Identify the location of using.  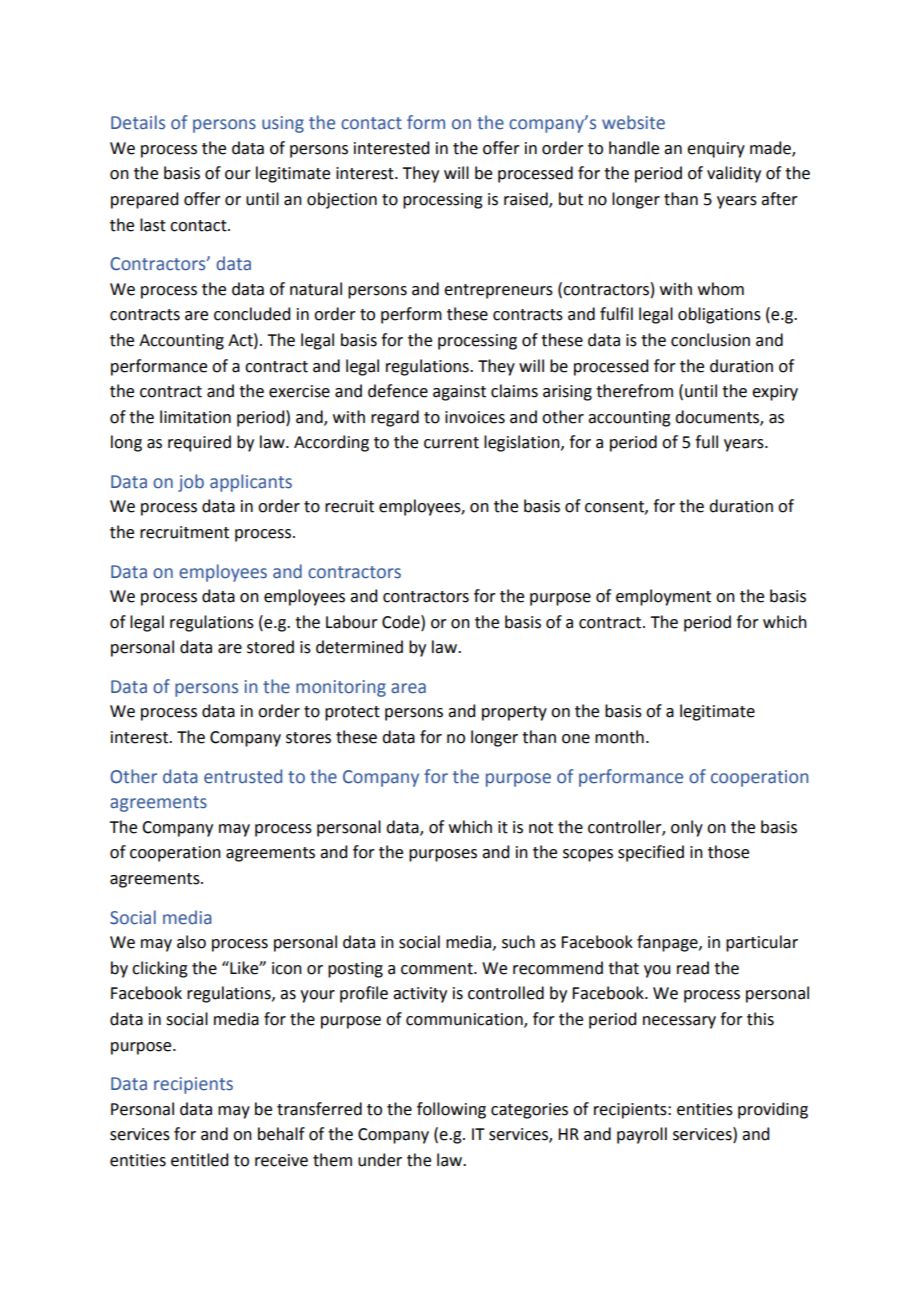
(283, 124).
